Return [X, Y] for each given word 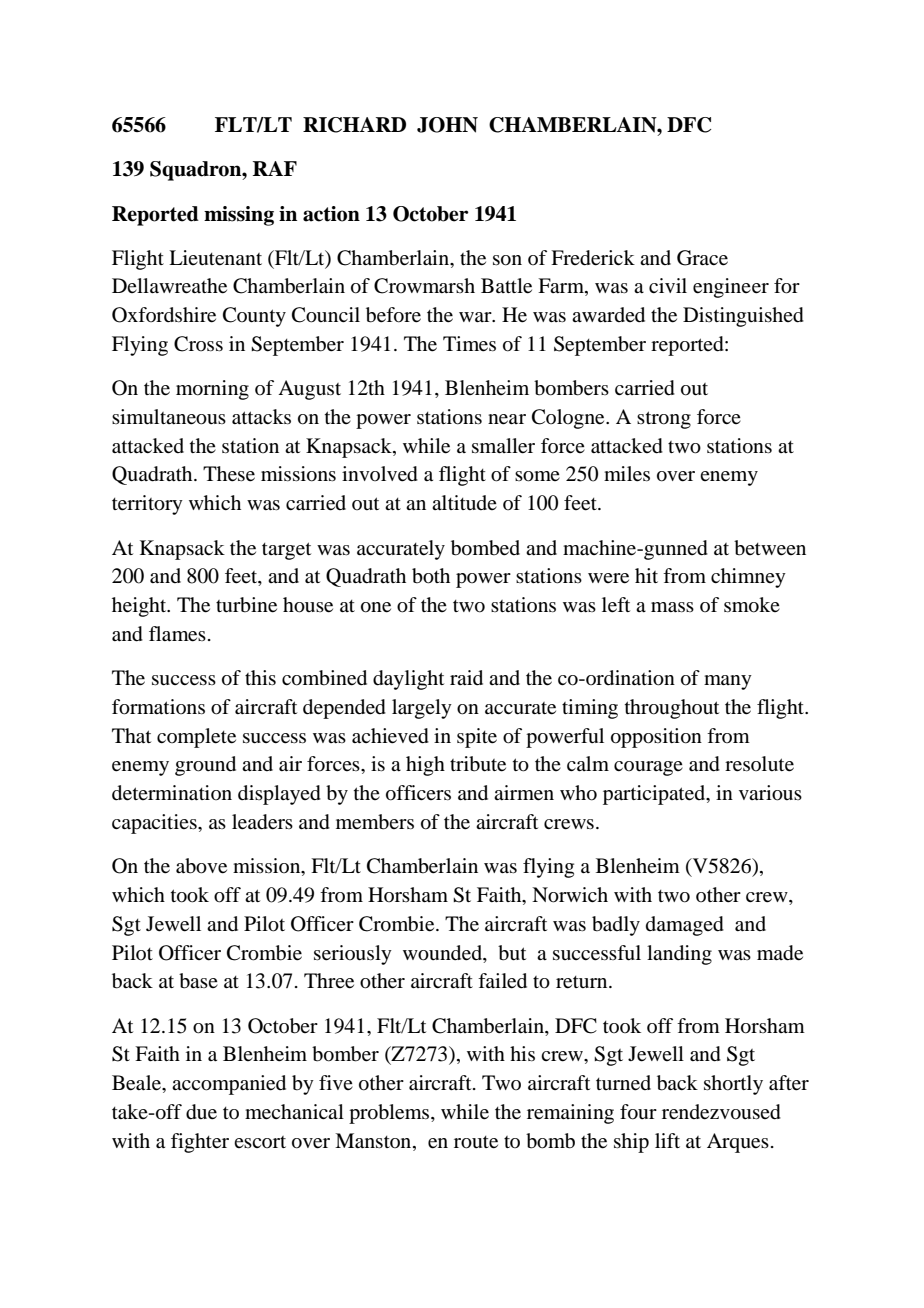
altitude [464, 502]
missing [239, 216]
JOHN [447, 125]
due [201, 1112]
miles [627, 474]
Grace [702, 258]
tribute [478, 764]
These [229, 474]
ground [205, 766]
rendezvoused [721, 1112]
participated [655, 795]
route [476, 1142]
